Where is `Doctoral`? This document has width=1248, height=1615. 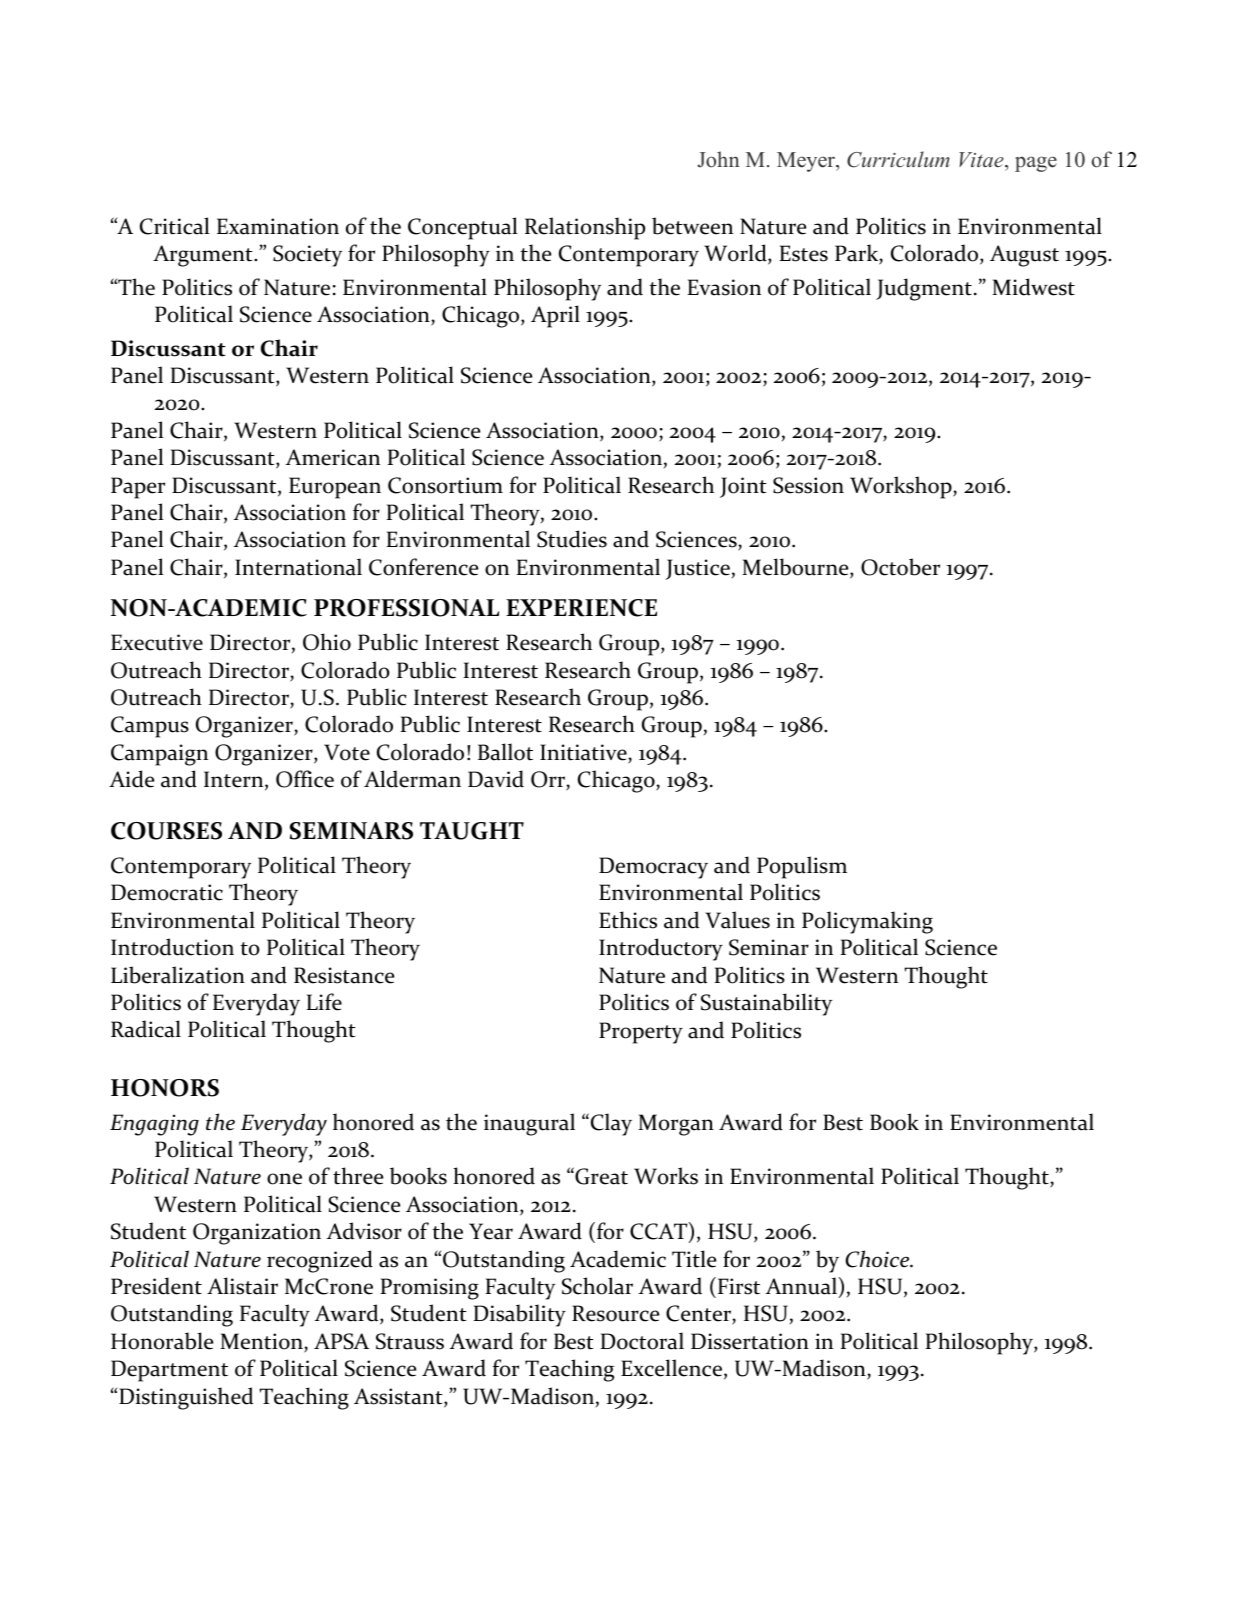 Doctoral is located at coordinates (642, 1341).
